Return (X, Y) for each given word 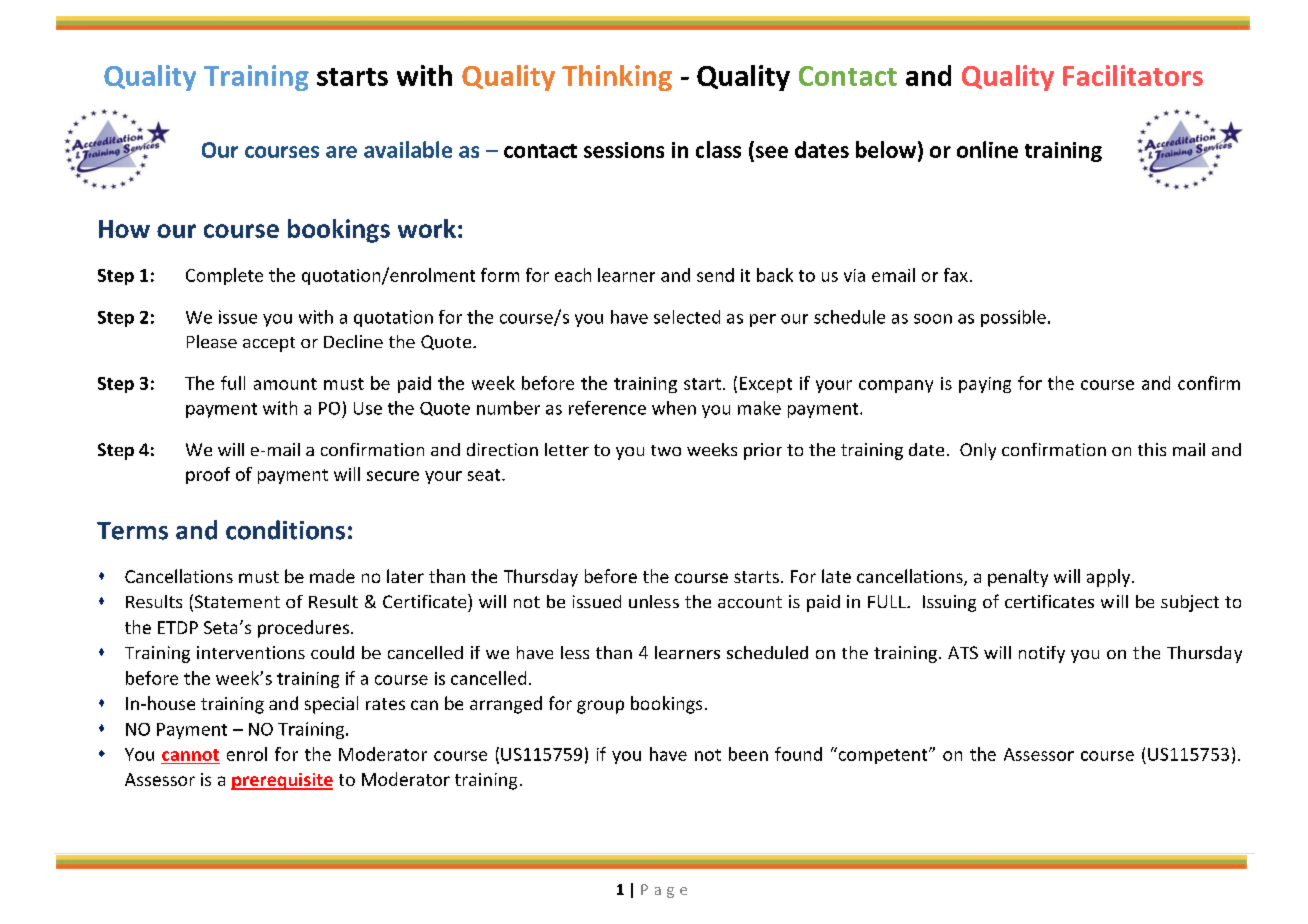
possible (1013, 318)
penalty (1018, 578)
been (748, 754)
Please (212, 341)
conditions (285, 530)
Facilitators (1133, 75)
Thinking (617, 78)
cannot (190, 755)
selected (687, 317)
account (750, 602)
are (341, 152)
